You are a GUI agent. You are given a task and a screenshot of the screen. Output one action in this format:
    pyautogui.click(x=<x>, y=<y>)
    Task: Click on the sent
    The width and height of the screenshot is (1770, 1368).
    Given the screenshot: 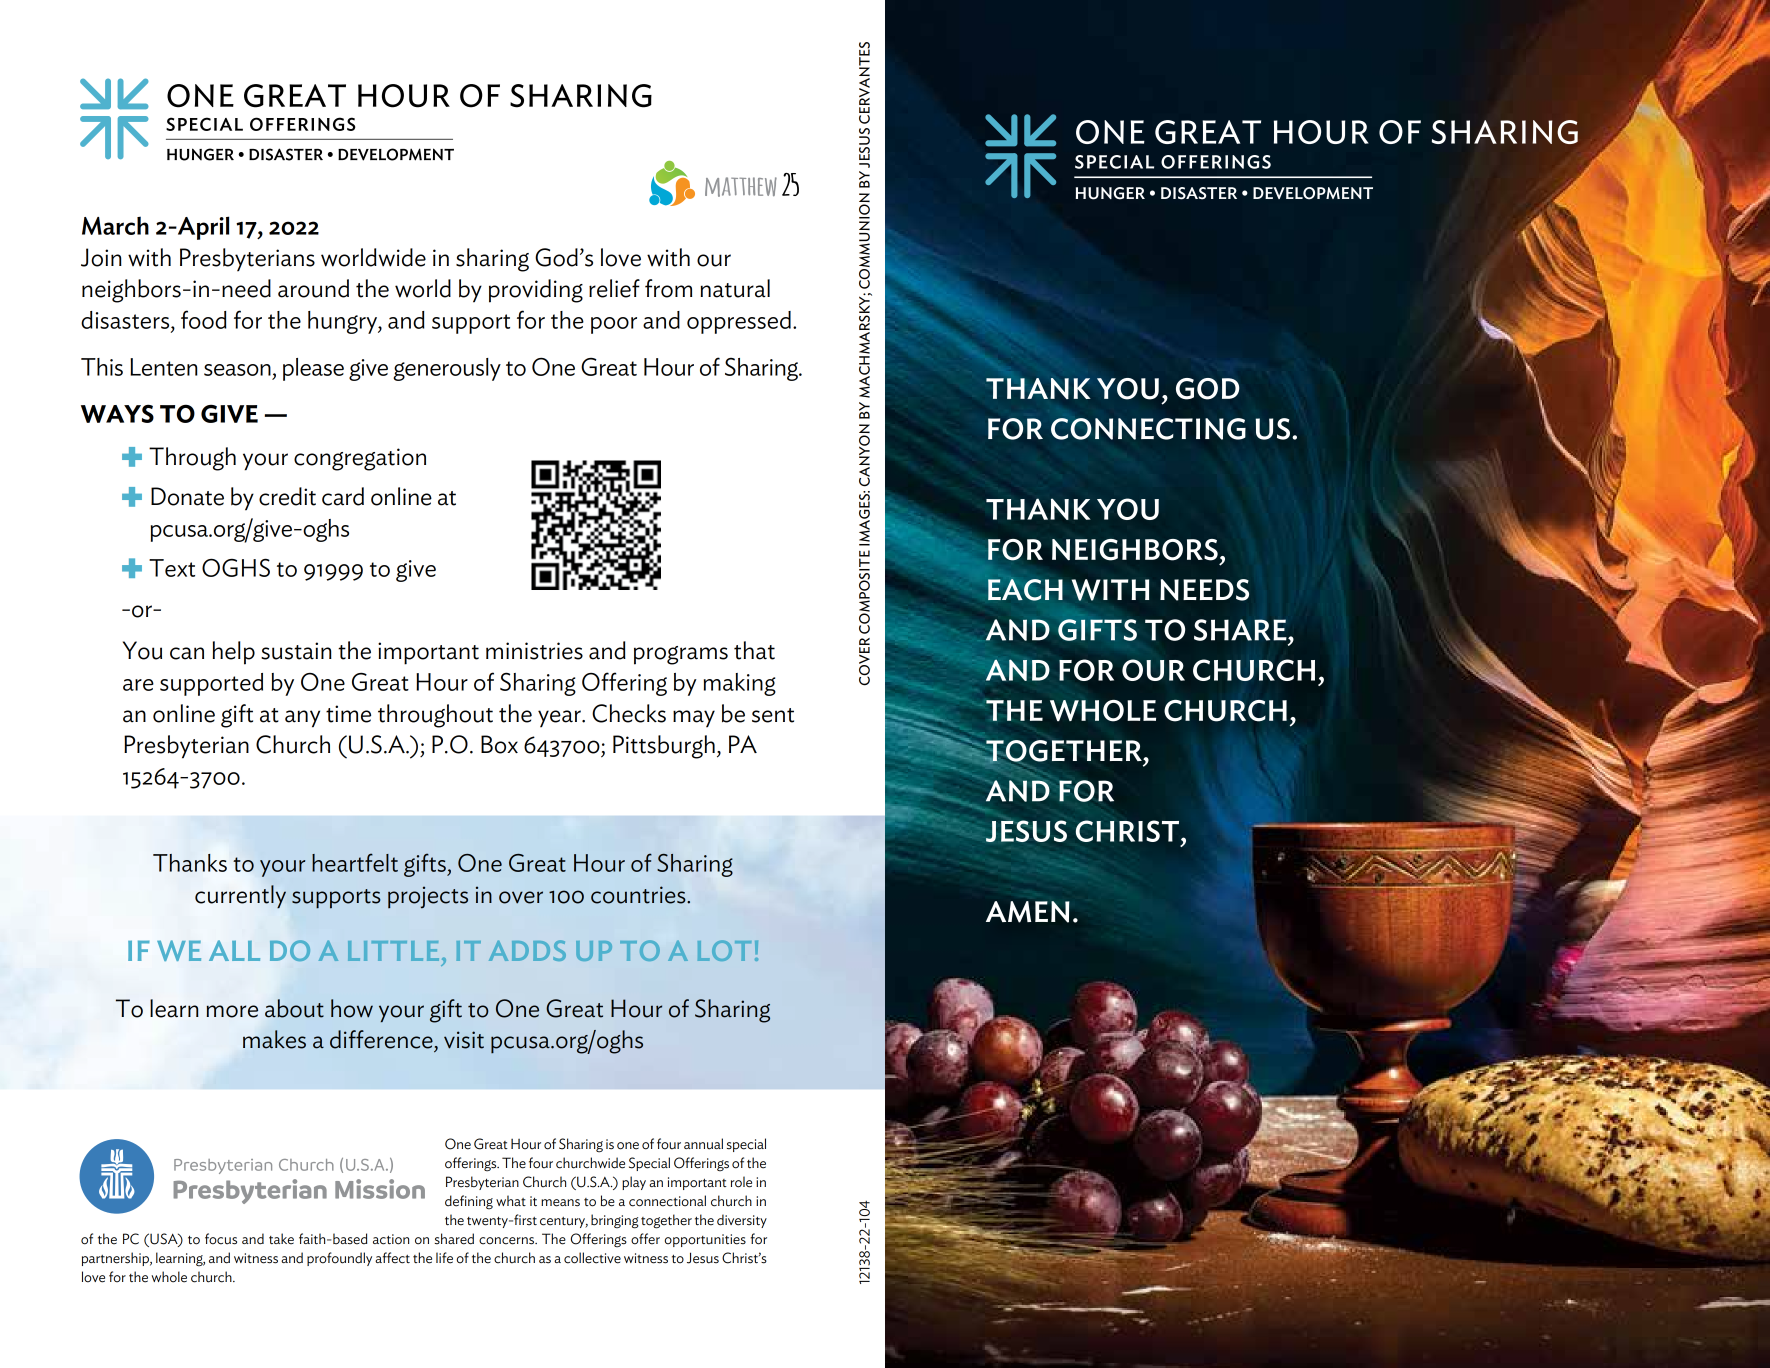 What is the action you would take?
    pyautogui.click(x=773, y=715)
